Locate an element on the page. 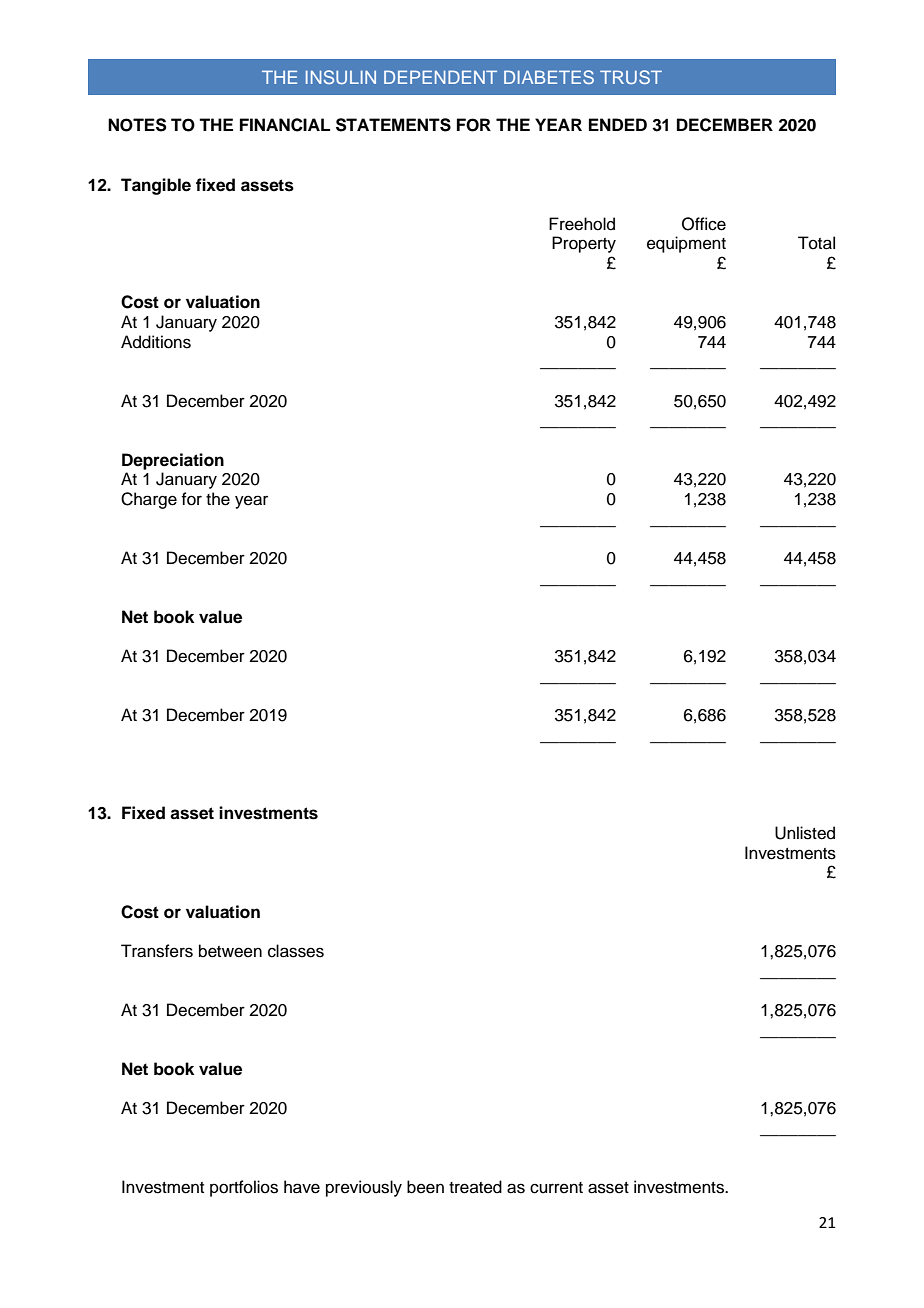  Charge is located at coordinates (149, 500).
